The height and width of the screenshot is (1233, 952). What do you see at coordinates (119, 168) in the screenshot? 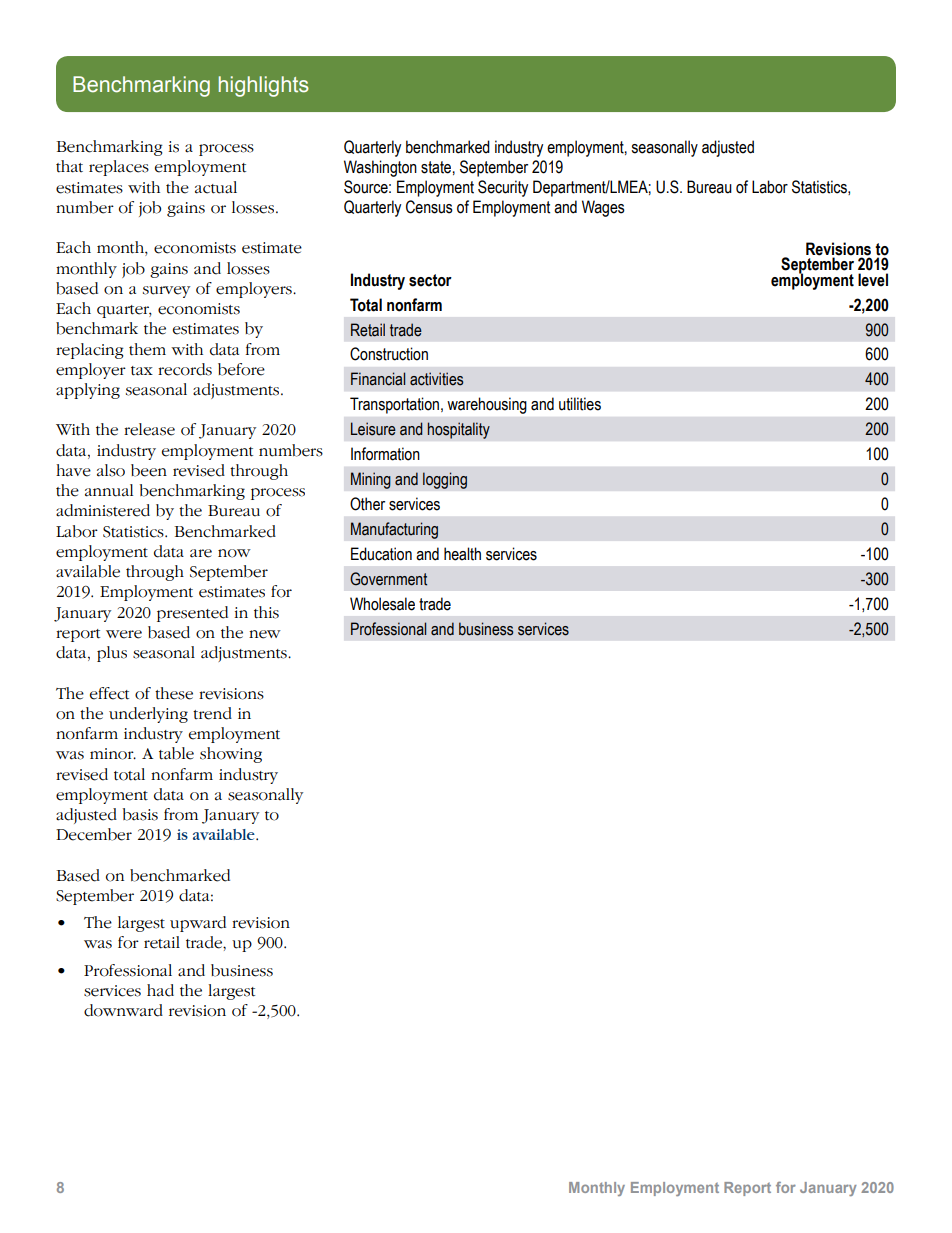
I see `replaces` at bounding box center [119, 168].
